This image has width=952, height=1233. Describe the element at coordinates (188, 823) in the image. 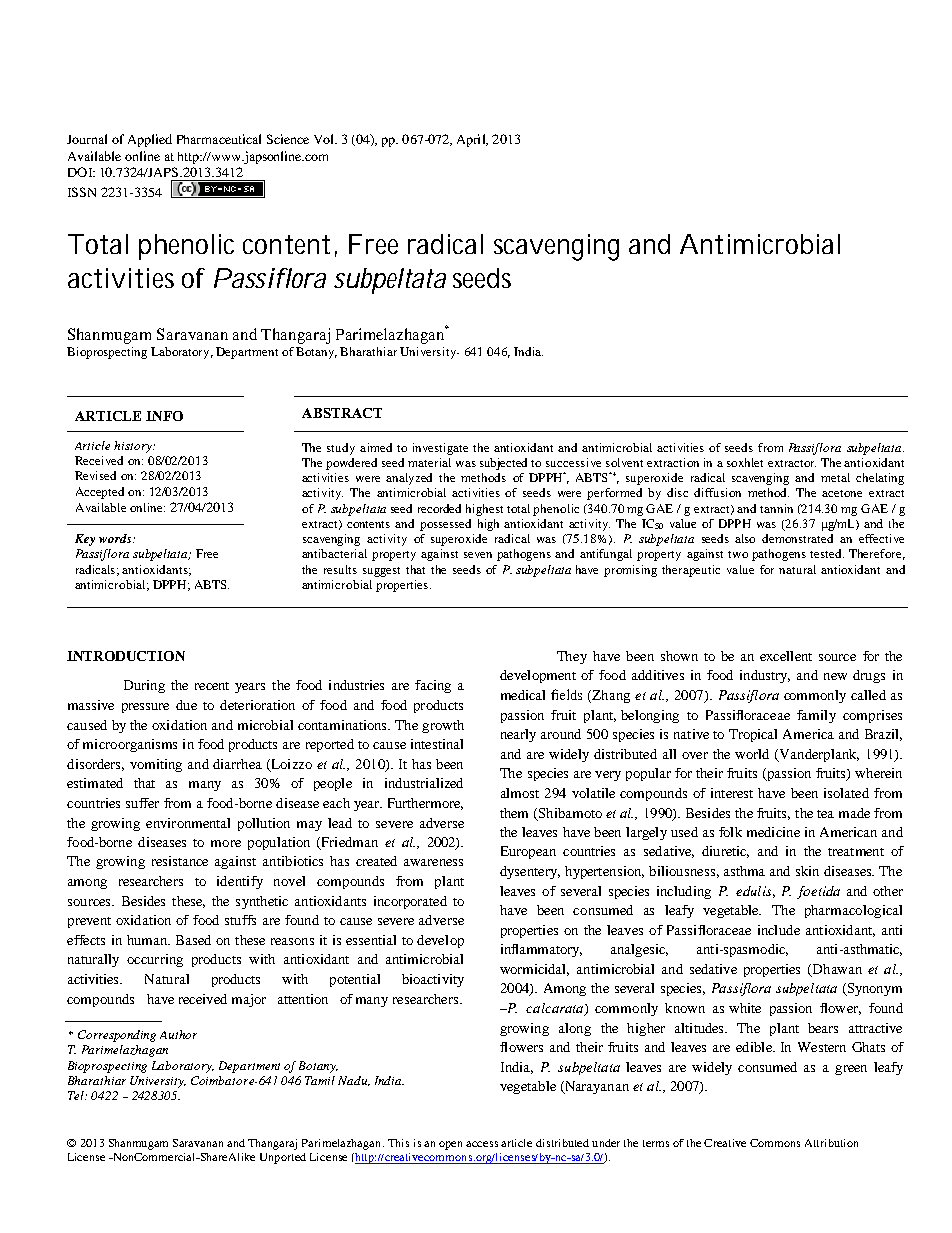

I see `environmental` at that location.
